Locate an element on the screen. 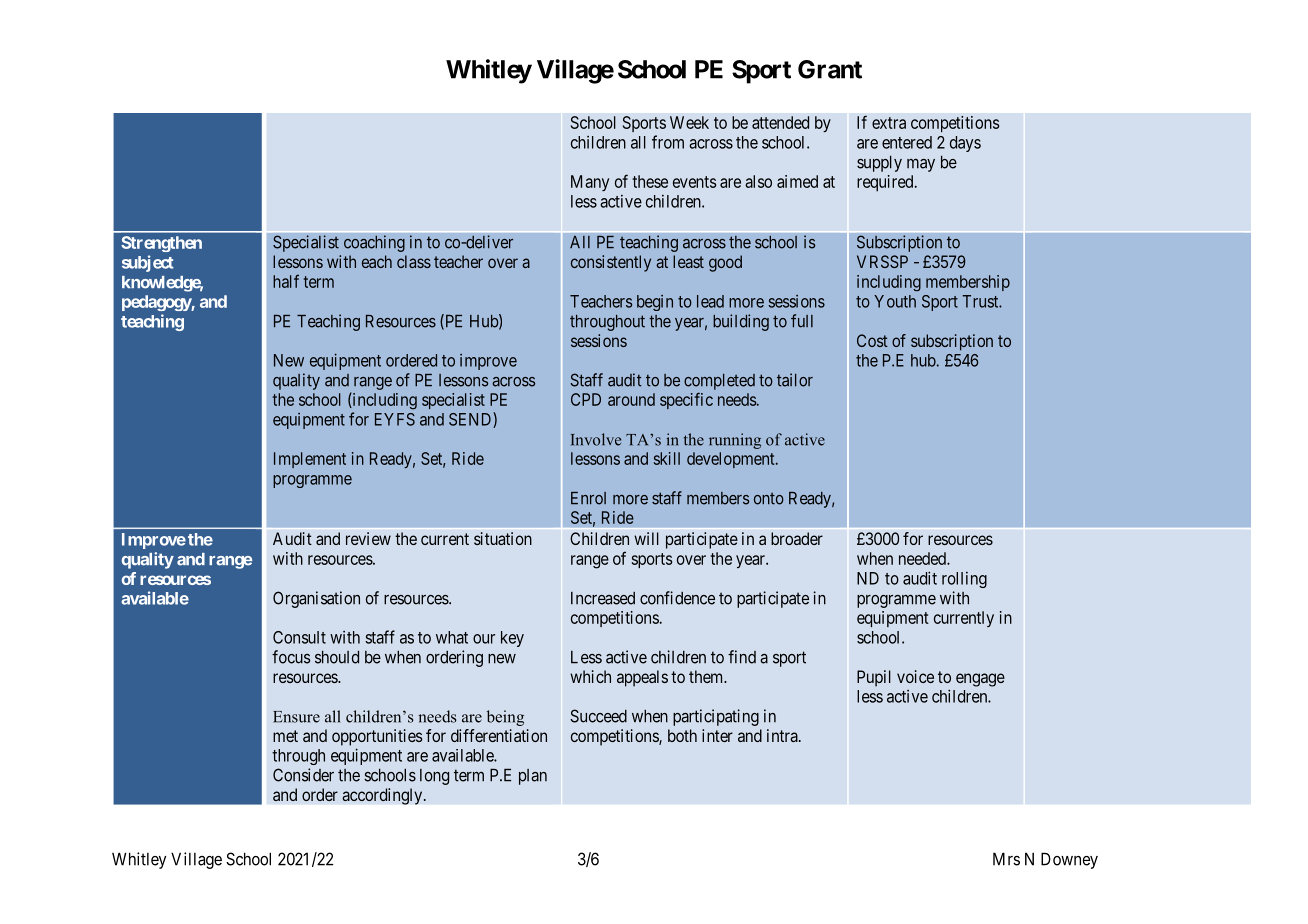 The width and height of the screenshot is (1308, 924). Increased is located at coordinates (603, 598).
